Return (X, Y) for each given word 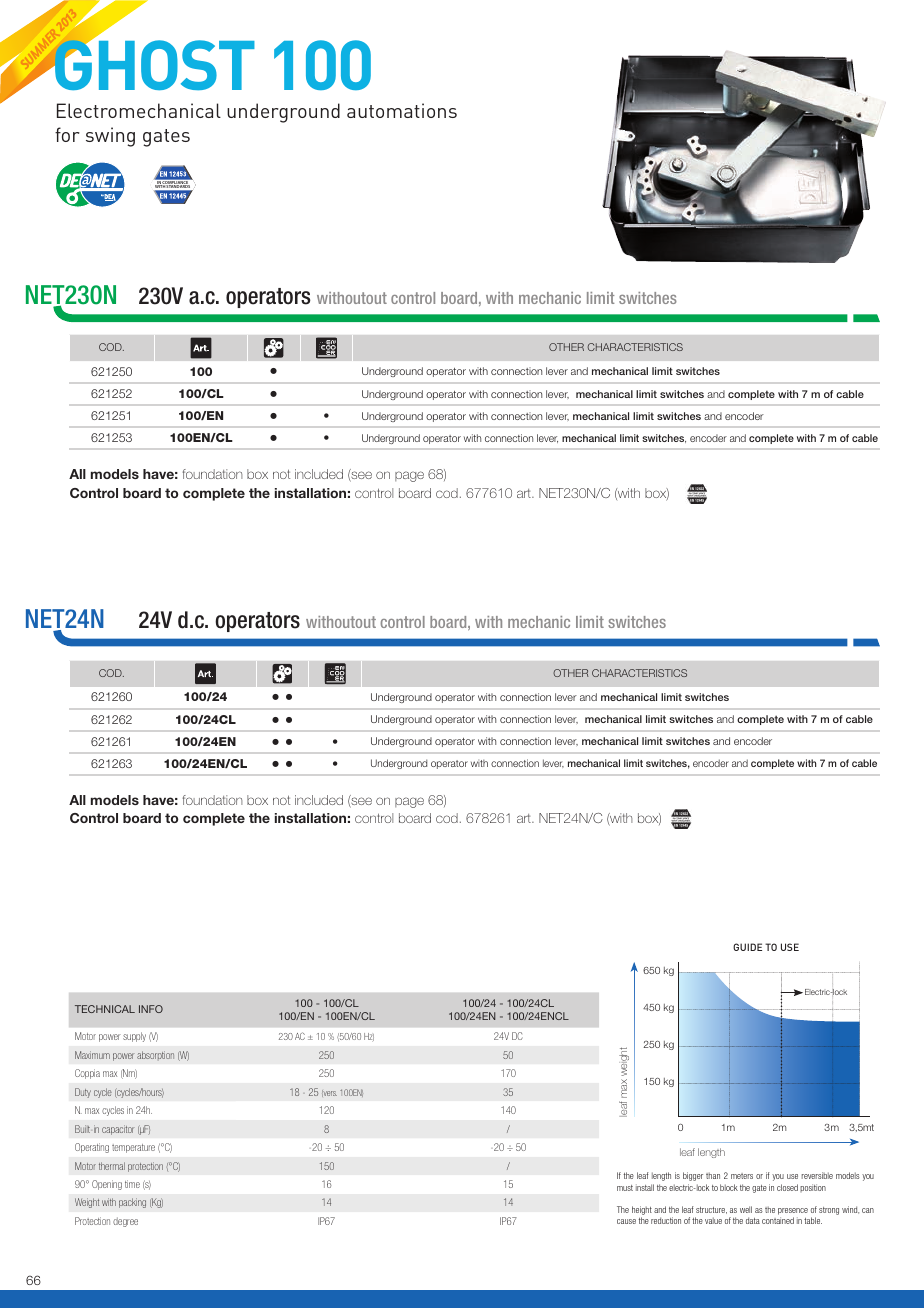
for (67, 134)
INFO (151, 1009)
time (132, 1184)
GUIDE (747, 947)
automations (402, 110)
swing (110, 137)
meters (742, 1176)
